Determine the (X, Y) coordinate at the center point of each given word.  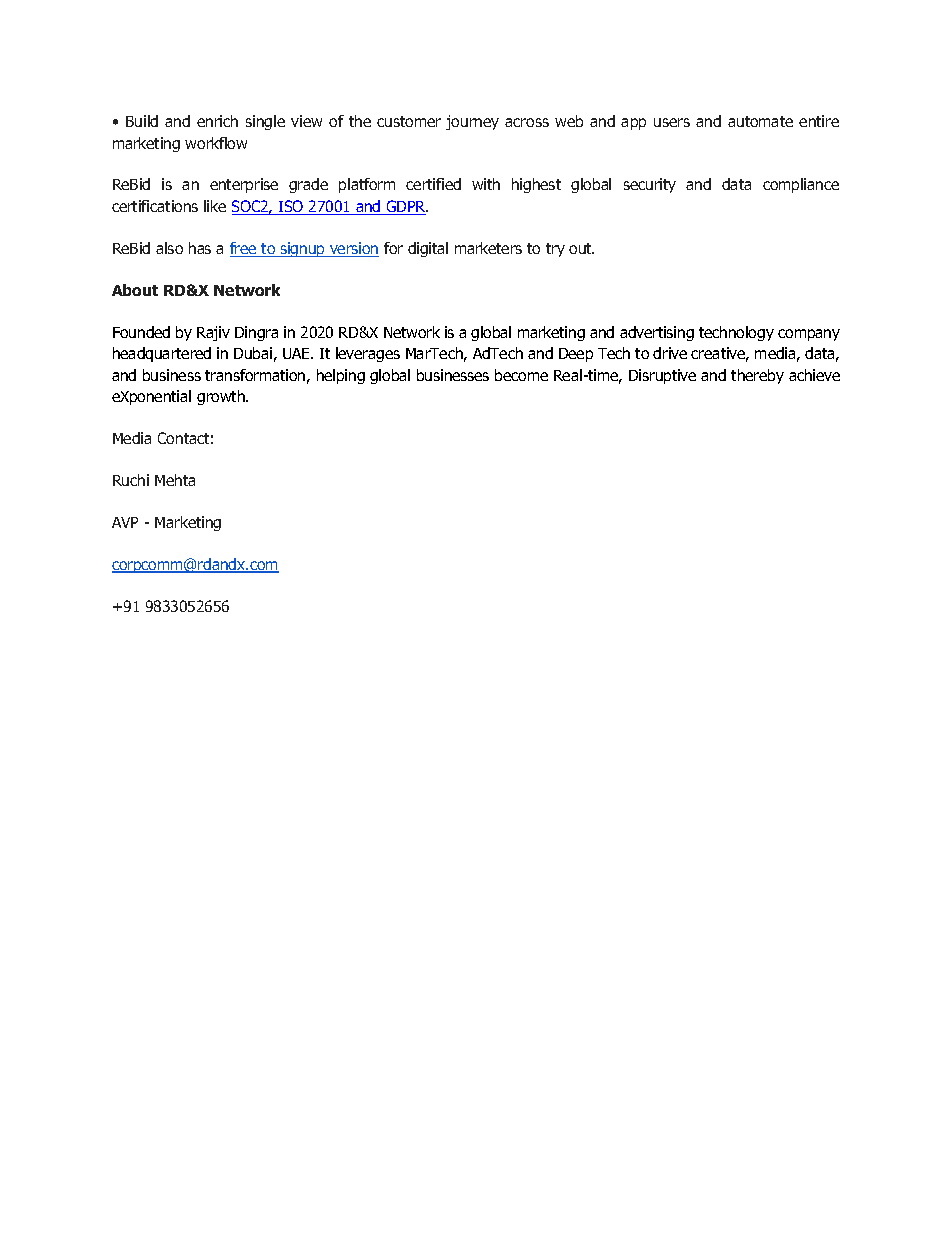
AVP (125, 522)
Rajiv (213, 333)
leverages (368, 354)
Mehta (175, 480)
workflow (216, 143)
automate (760, 121)
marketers (488, 248)
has (200, 248)
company (809, 335)
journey (472, 122)
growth (222, 397)
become (521, 375)
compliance (801, 185)
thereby (757, 376)
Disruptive (662, 376)
